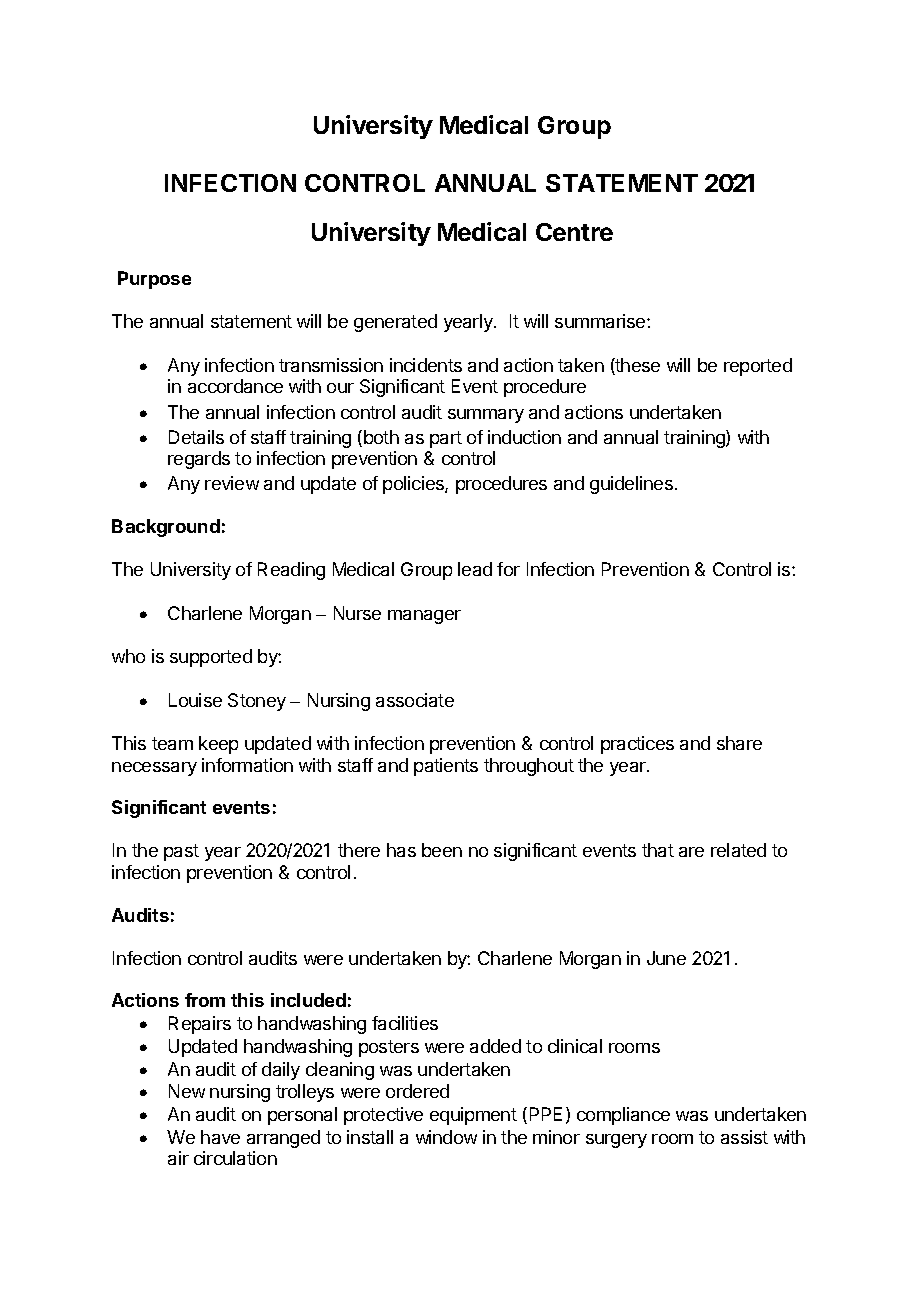 The width and height of the screenshot is (924, 1308). Describe the element at coordinates (154, 280) in the screenshot. I see `Purpose` at that location.
